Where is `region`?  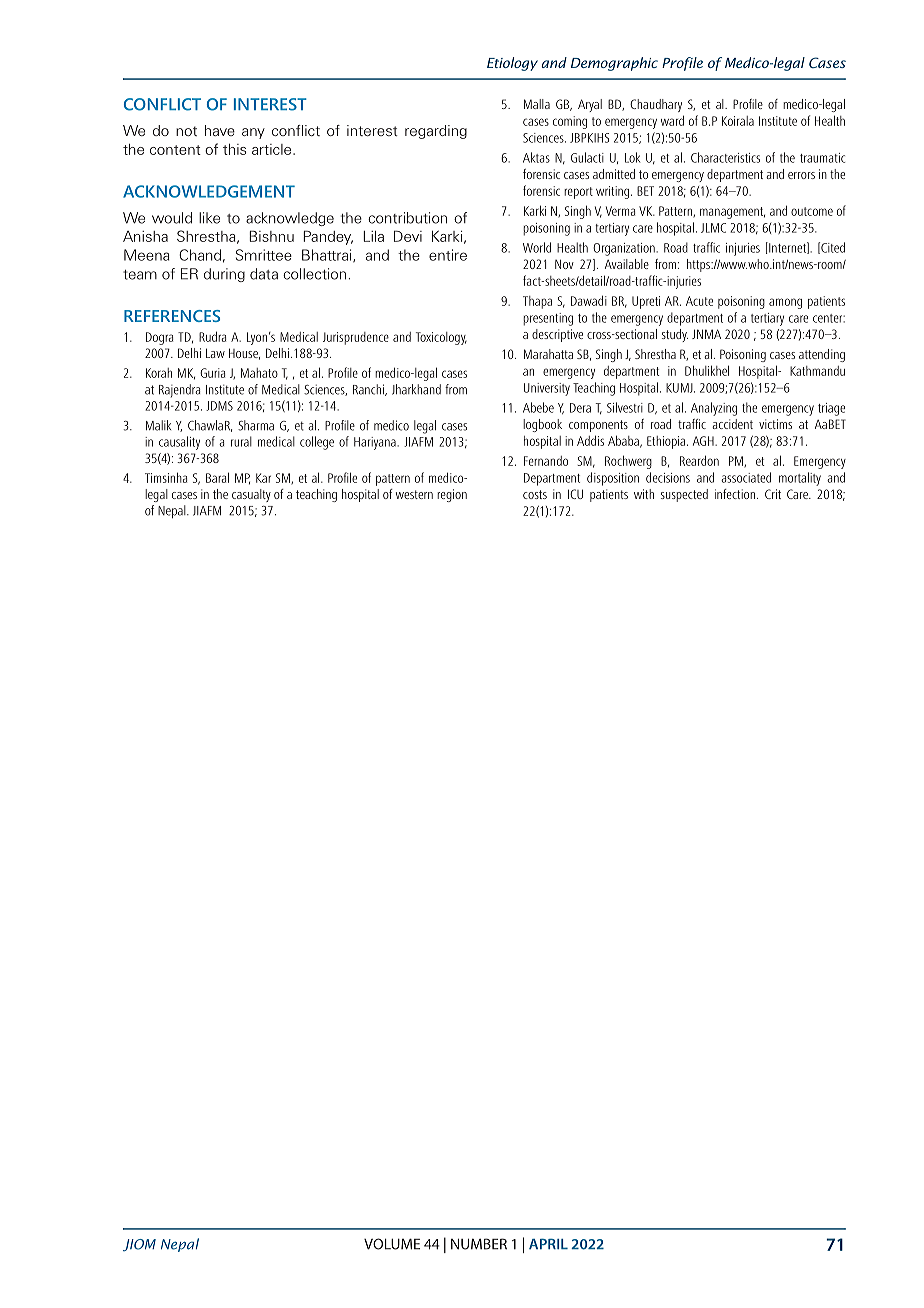 region is located at coordinates (452, 495).
